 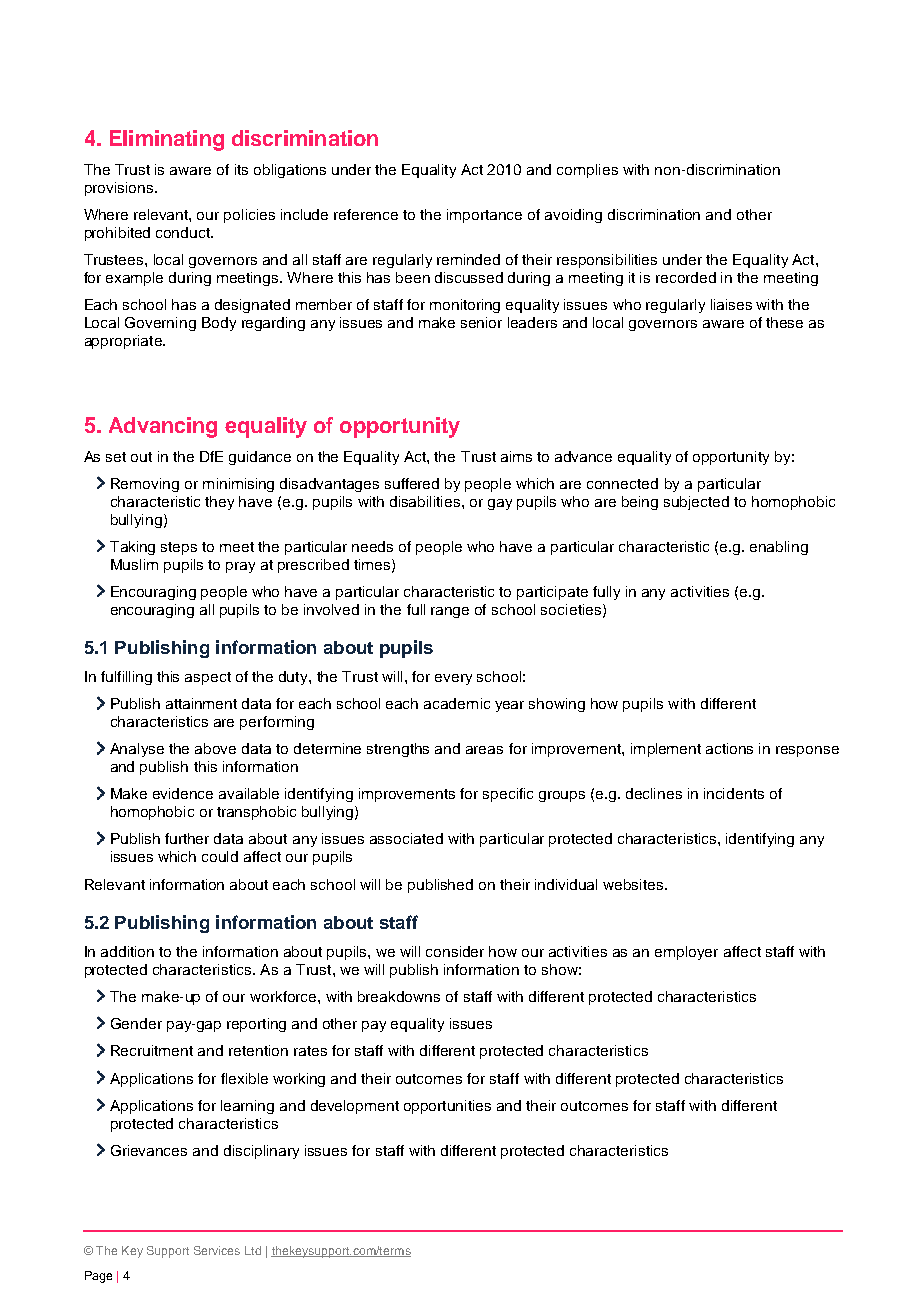 I want to click on importance, so click(x=484, y=216).
